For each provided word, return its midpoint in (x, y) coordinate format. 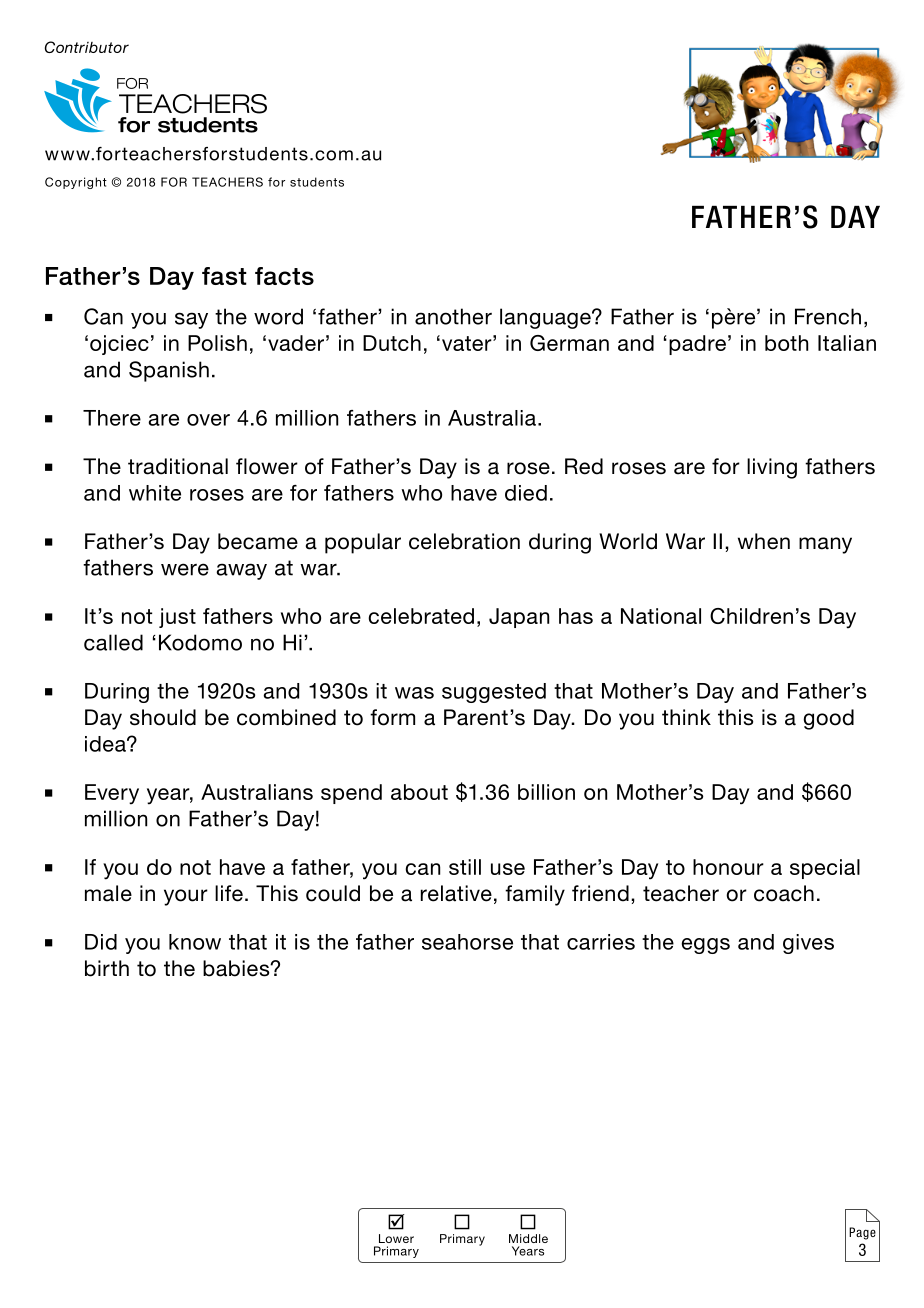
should (163, 717)
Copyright (76, 183)
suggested (494, 693)
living (772, 468)
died (526, 493)
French (828, 316)
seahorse (467, 942)
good (828, 719)
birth (107, 968)
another (453, 316)
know (195, 942)
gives (808, 944)
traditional (178, 466)
